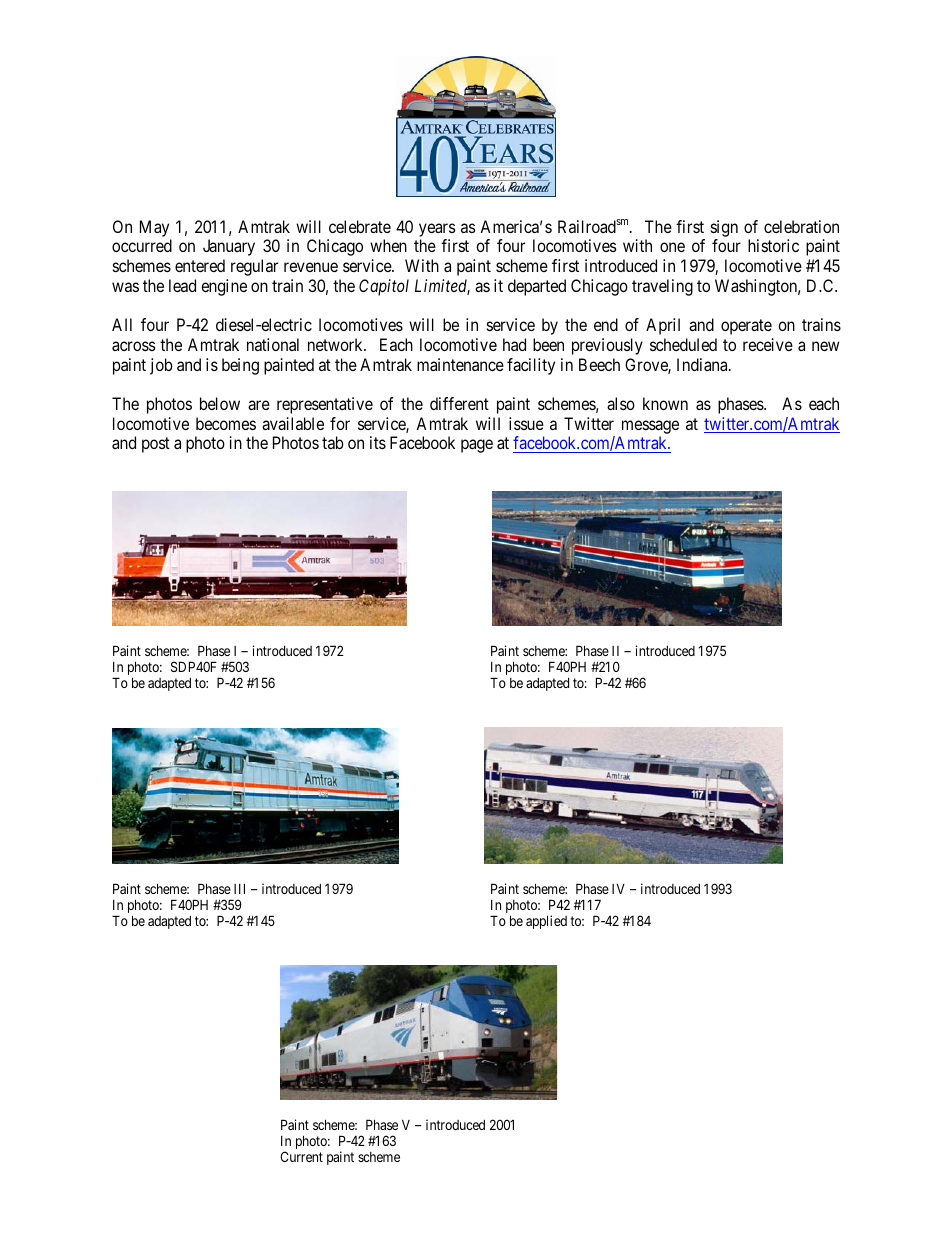 The height and width of the screenshot is (1233, 952). What do you see at coordinates (239, 888) in the screenshot?
I see `III` at bounding box center [239, 888].
